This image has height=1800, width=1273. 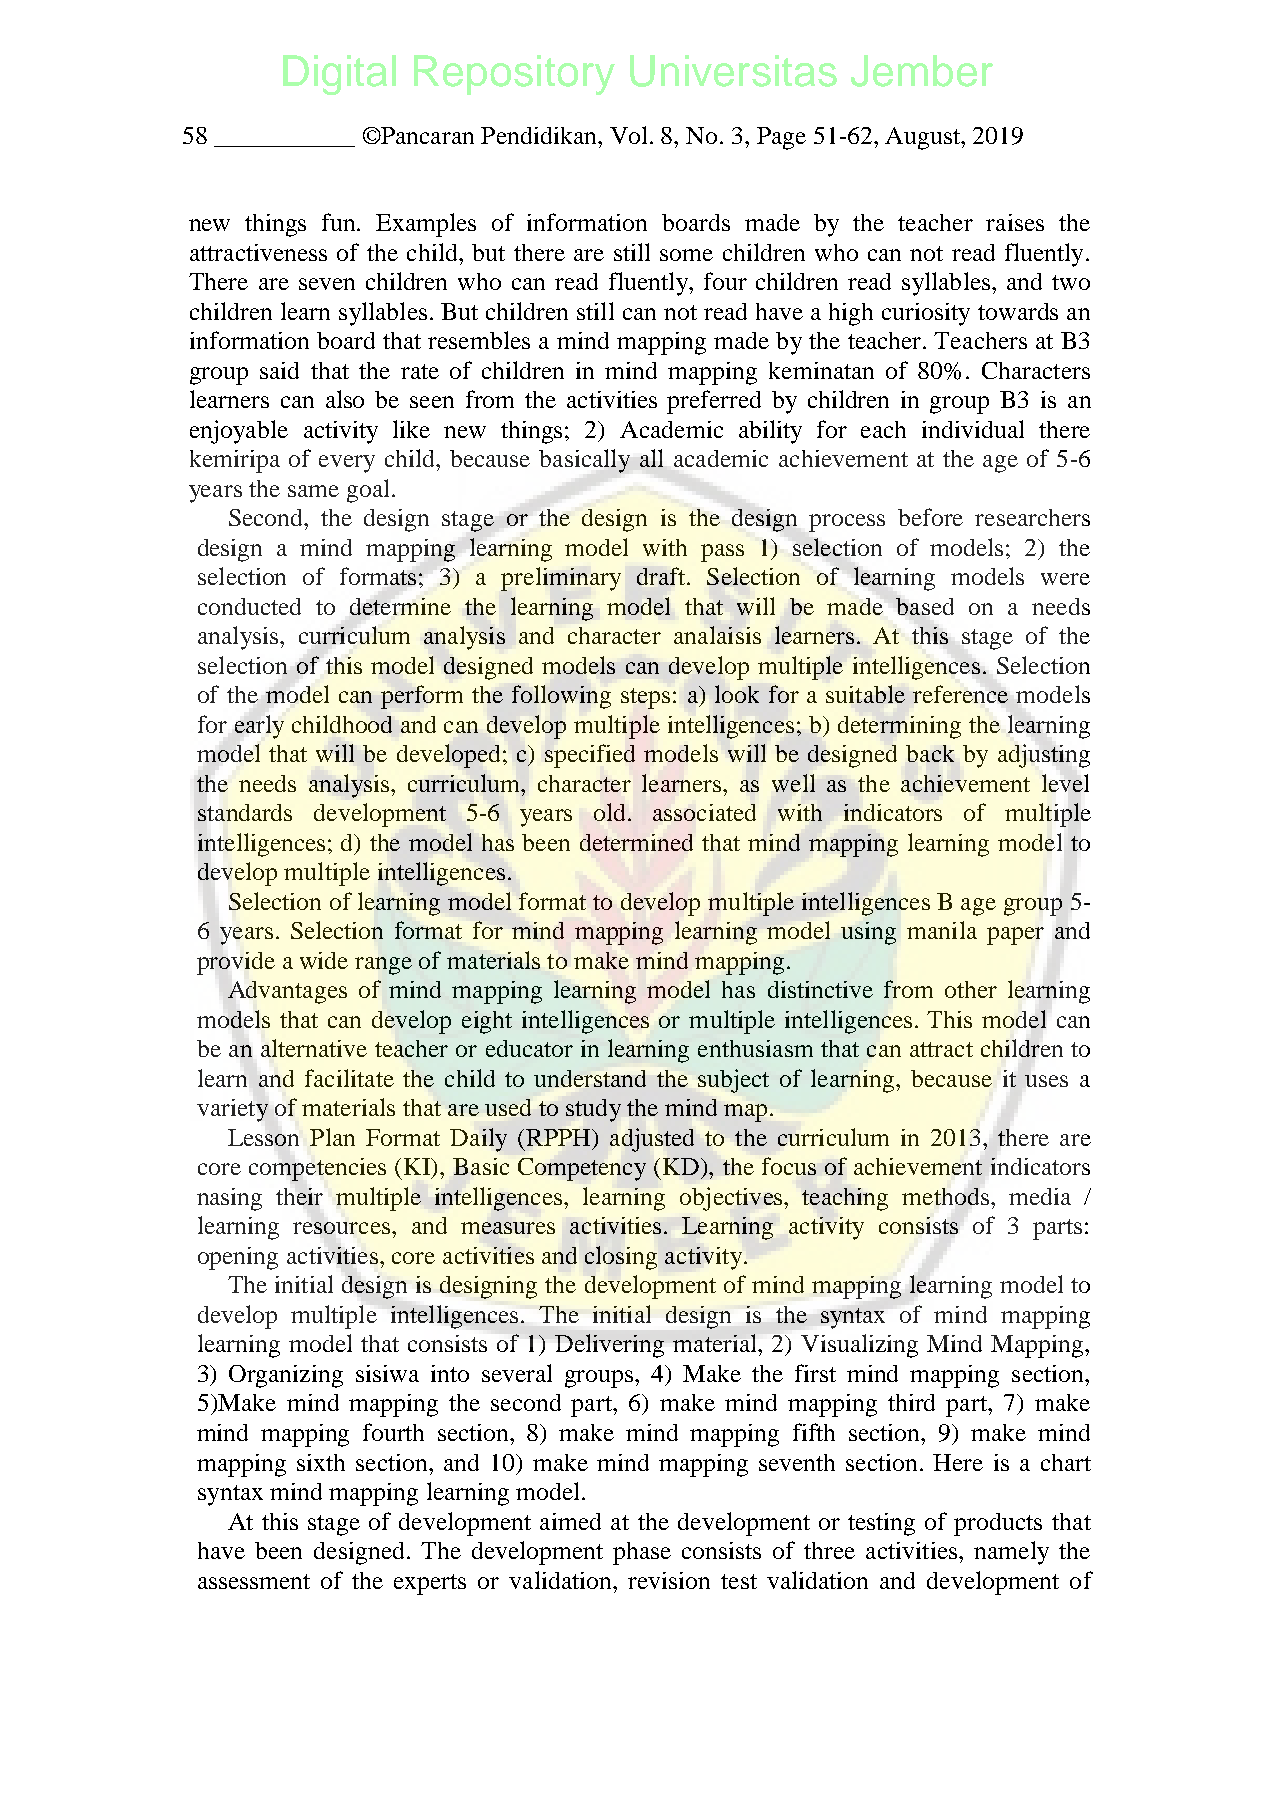 I want to click on standards, so click(x=245, y=812).
